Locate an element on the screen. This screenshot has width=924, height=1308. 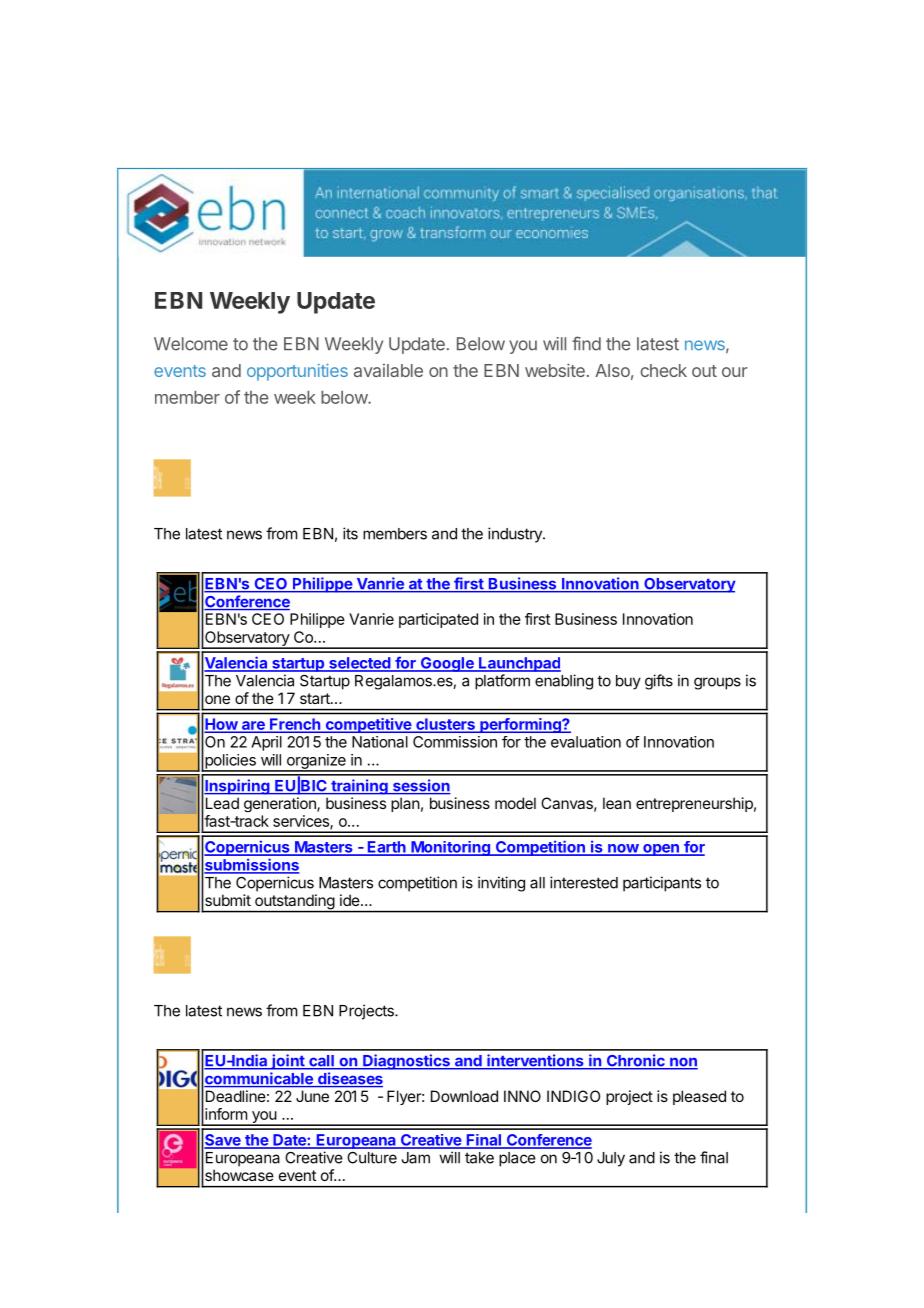
ide is located at coordinates (351, 900).
